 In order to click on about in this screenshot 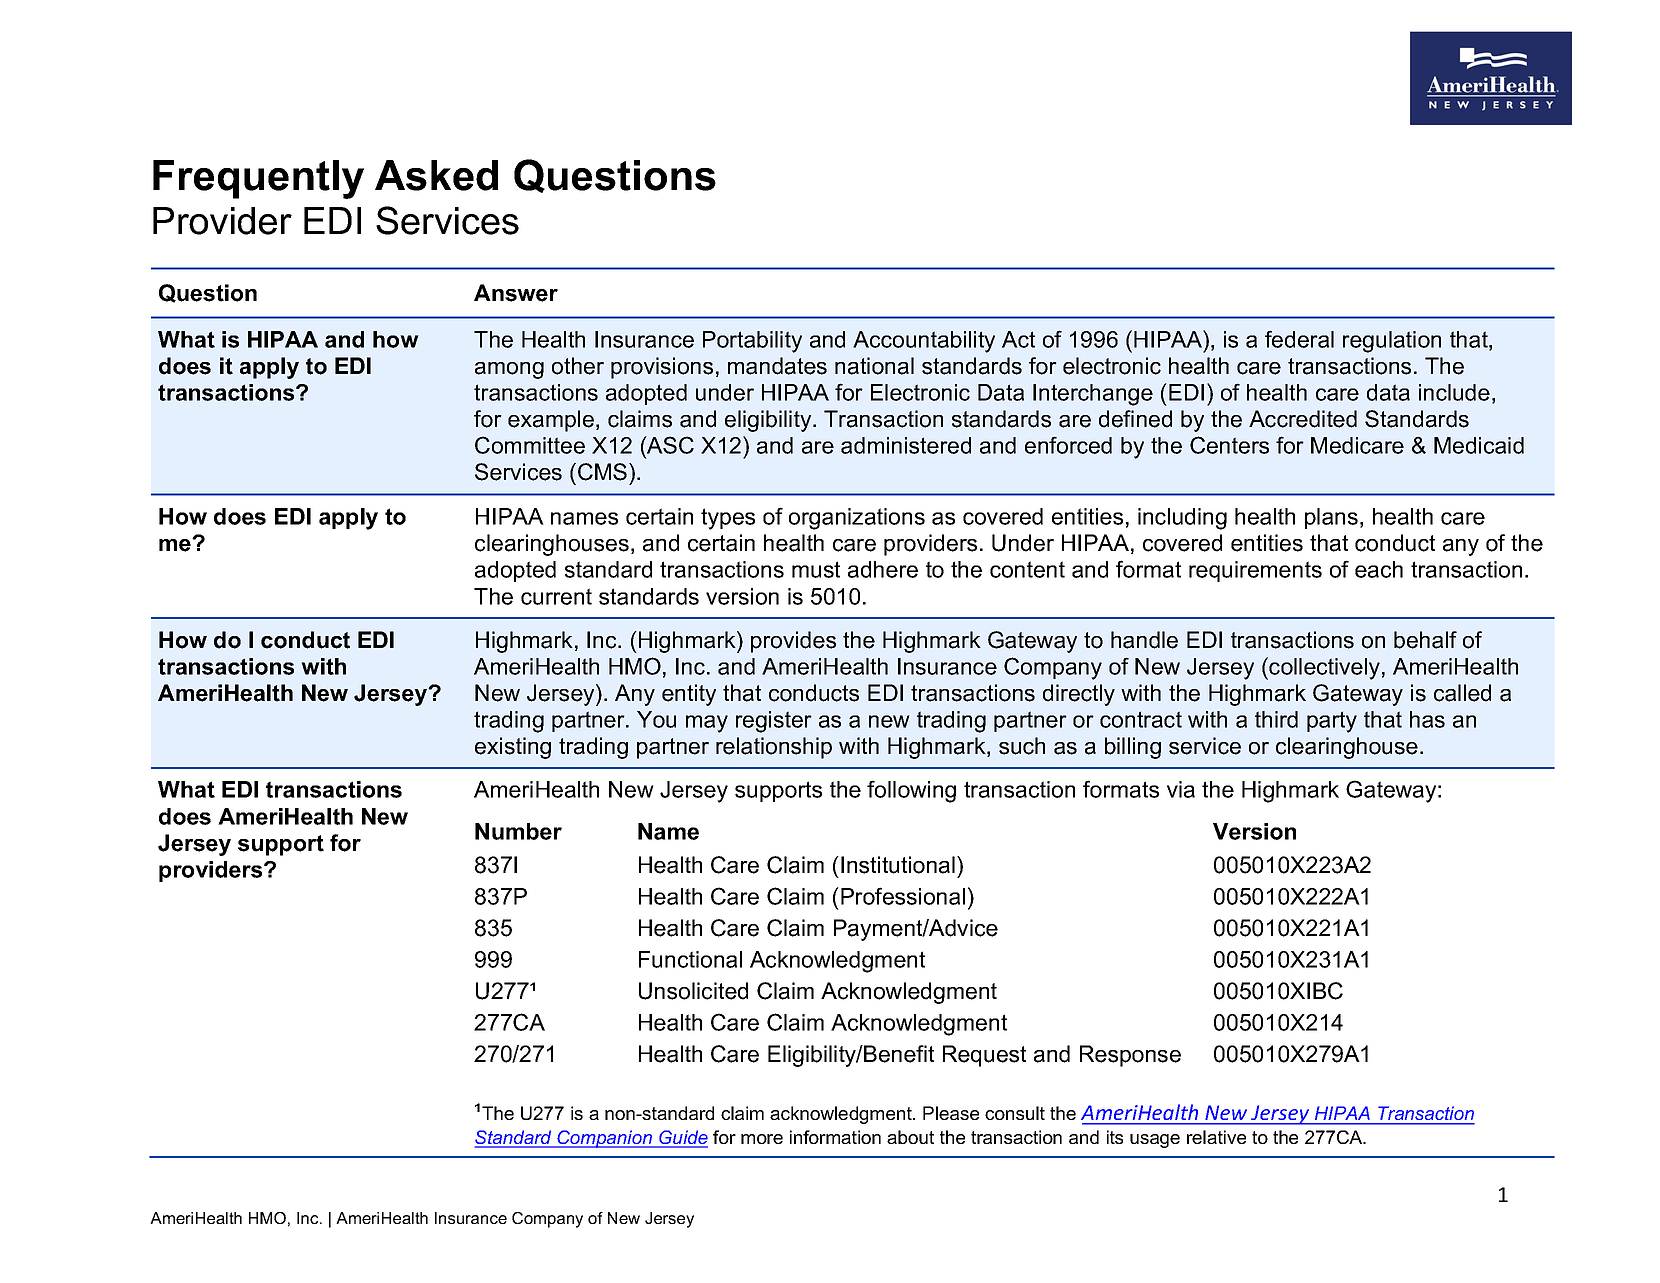, I will do `click(910, 1137)`.
